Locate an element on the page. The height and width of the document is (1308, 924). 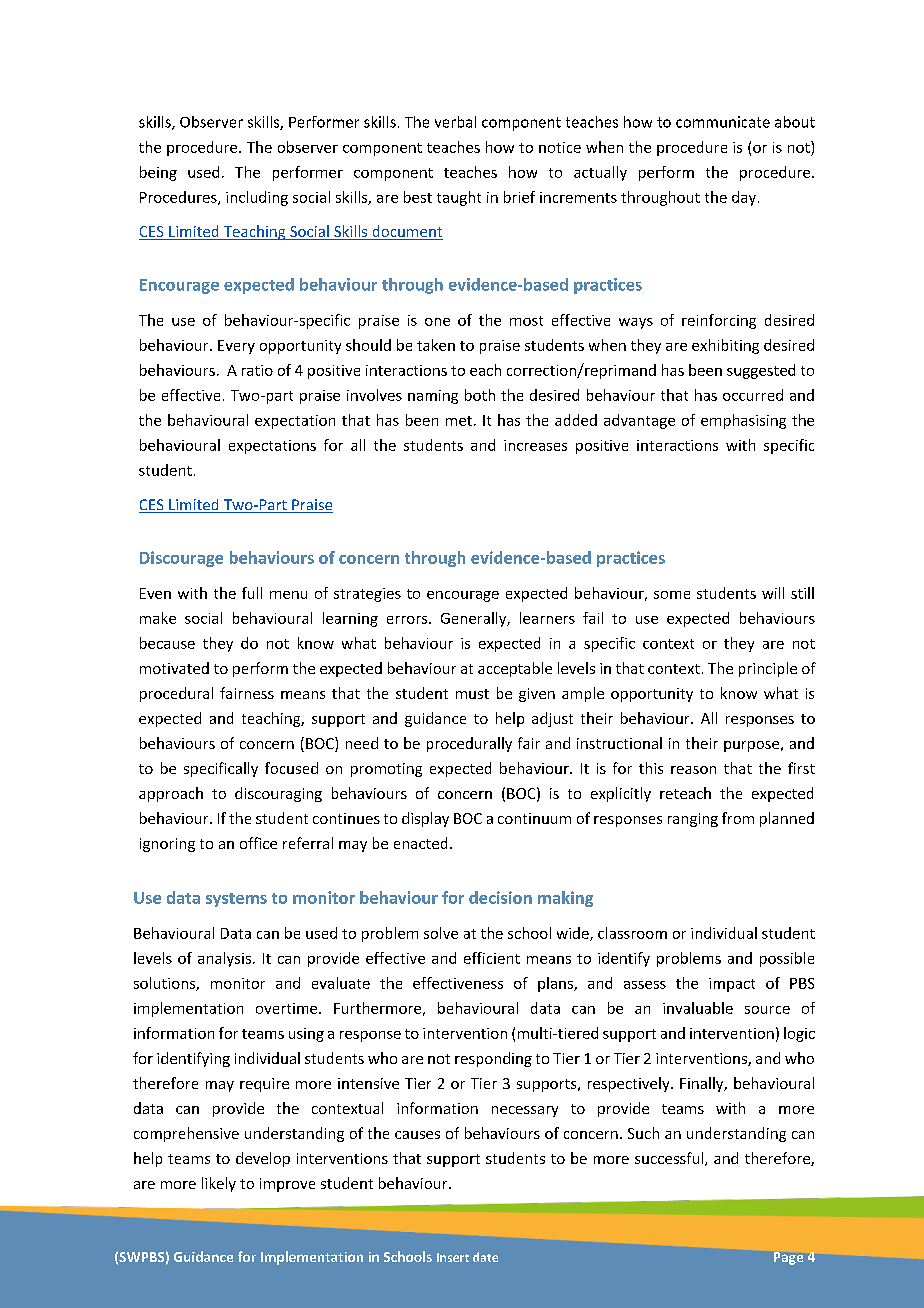
likely is located at coordinates (219, 1184).
